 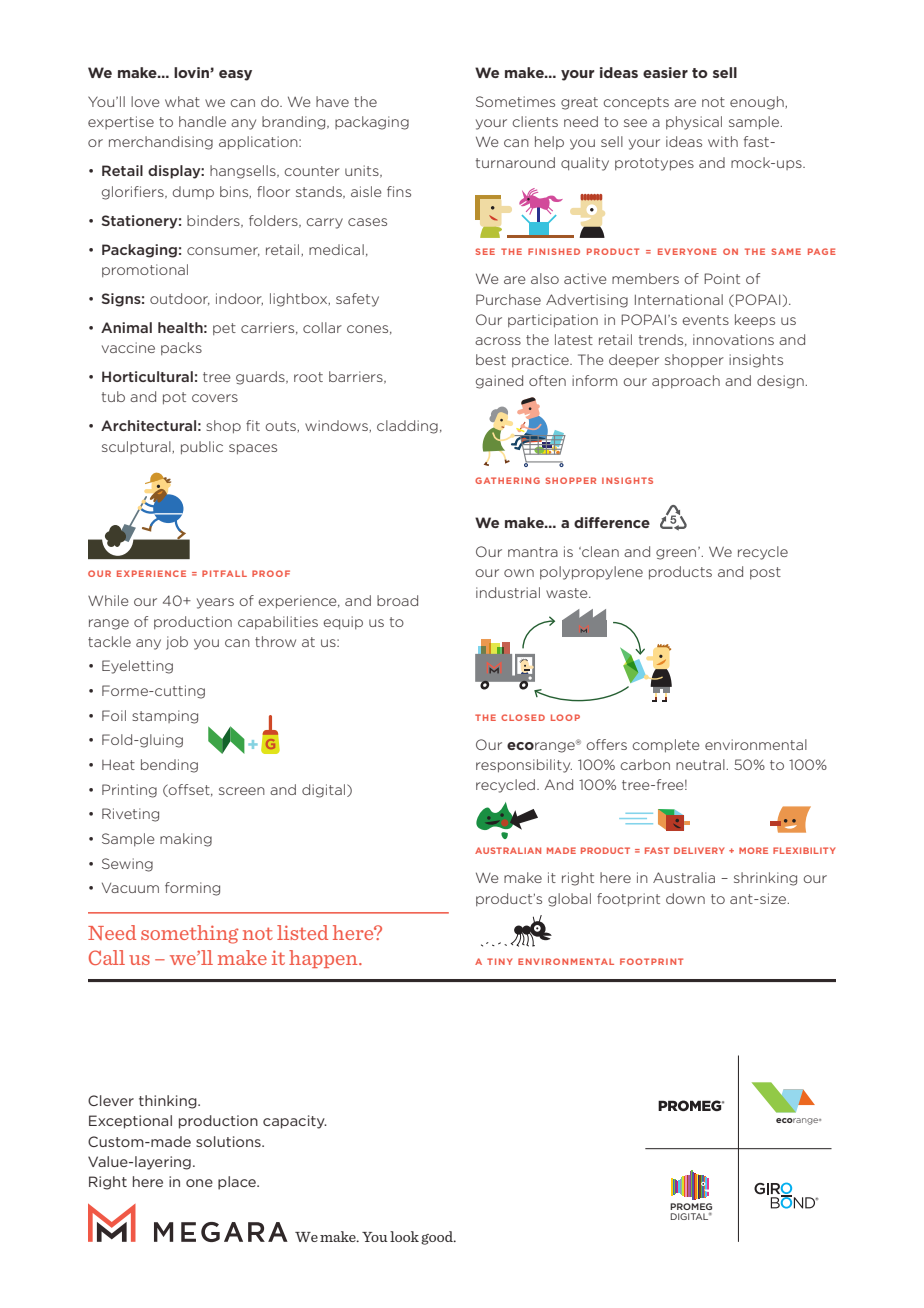 What do you see at coordinates (515, 101) in the image?
I see `Sometimes` at bounding box center [515, 101].
